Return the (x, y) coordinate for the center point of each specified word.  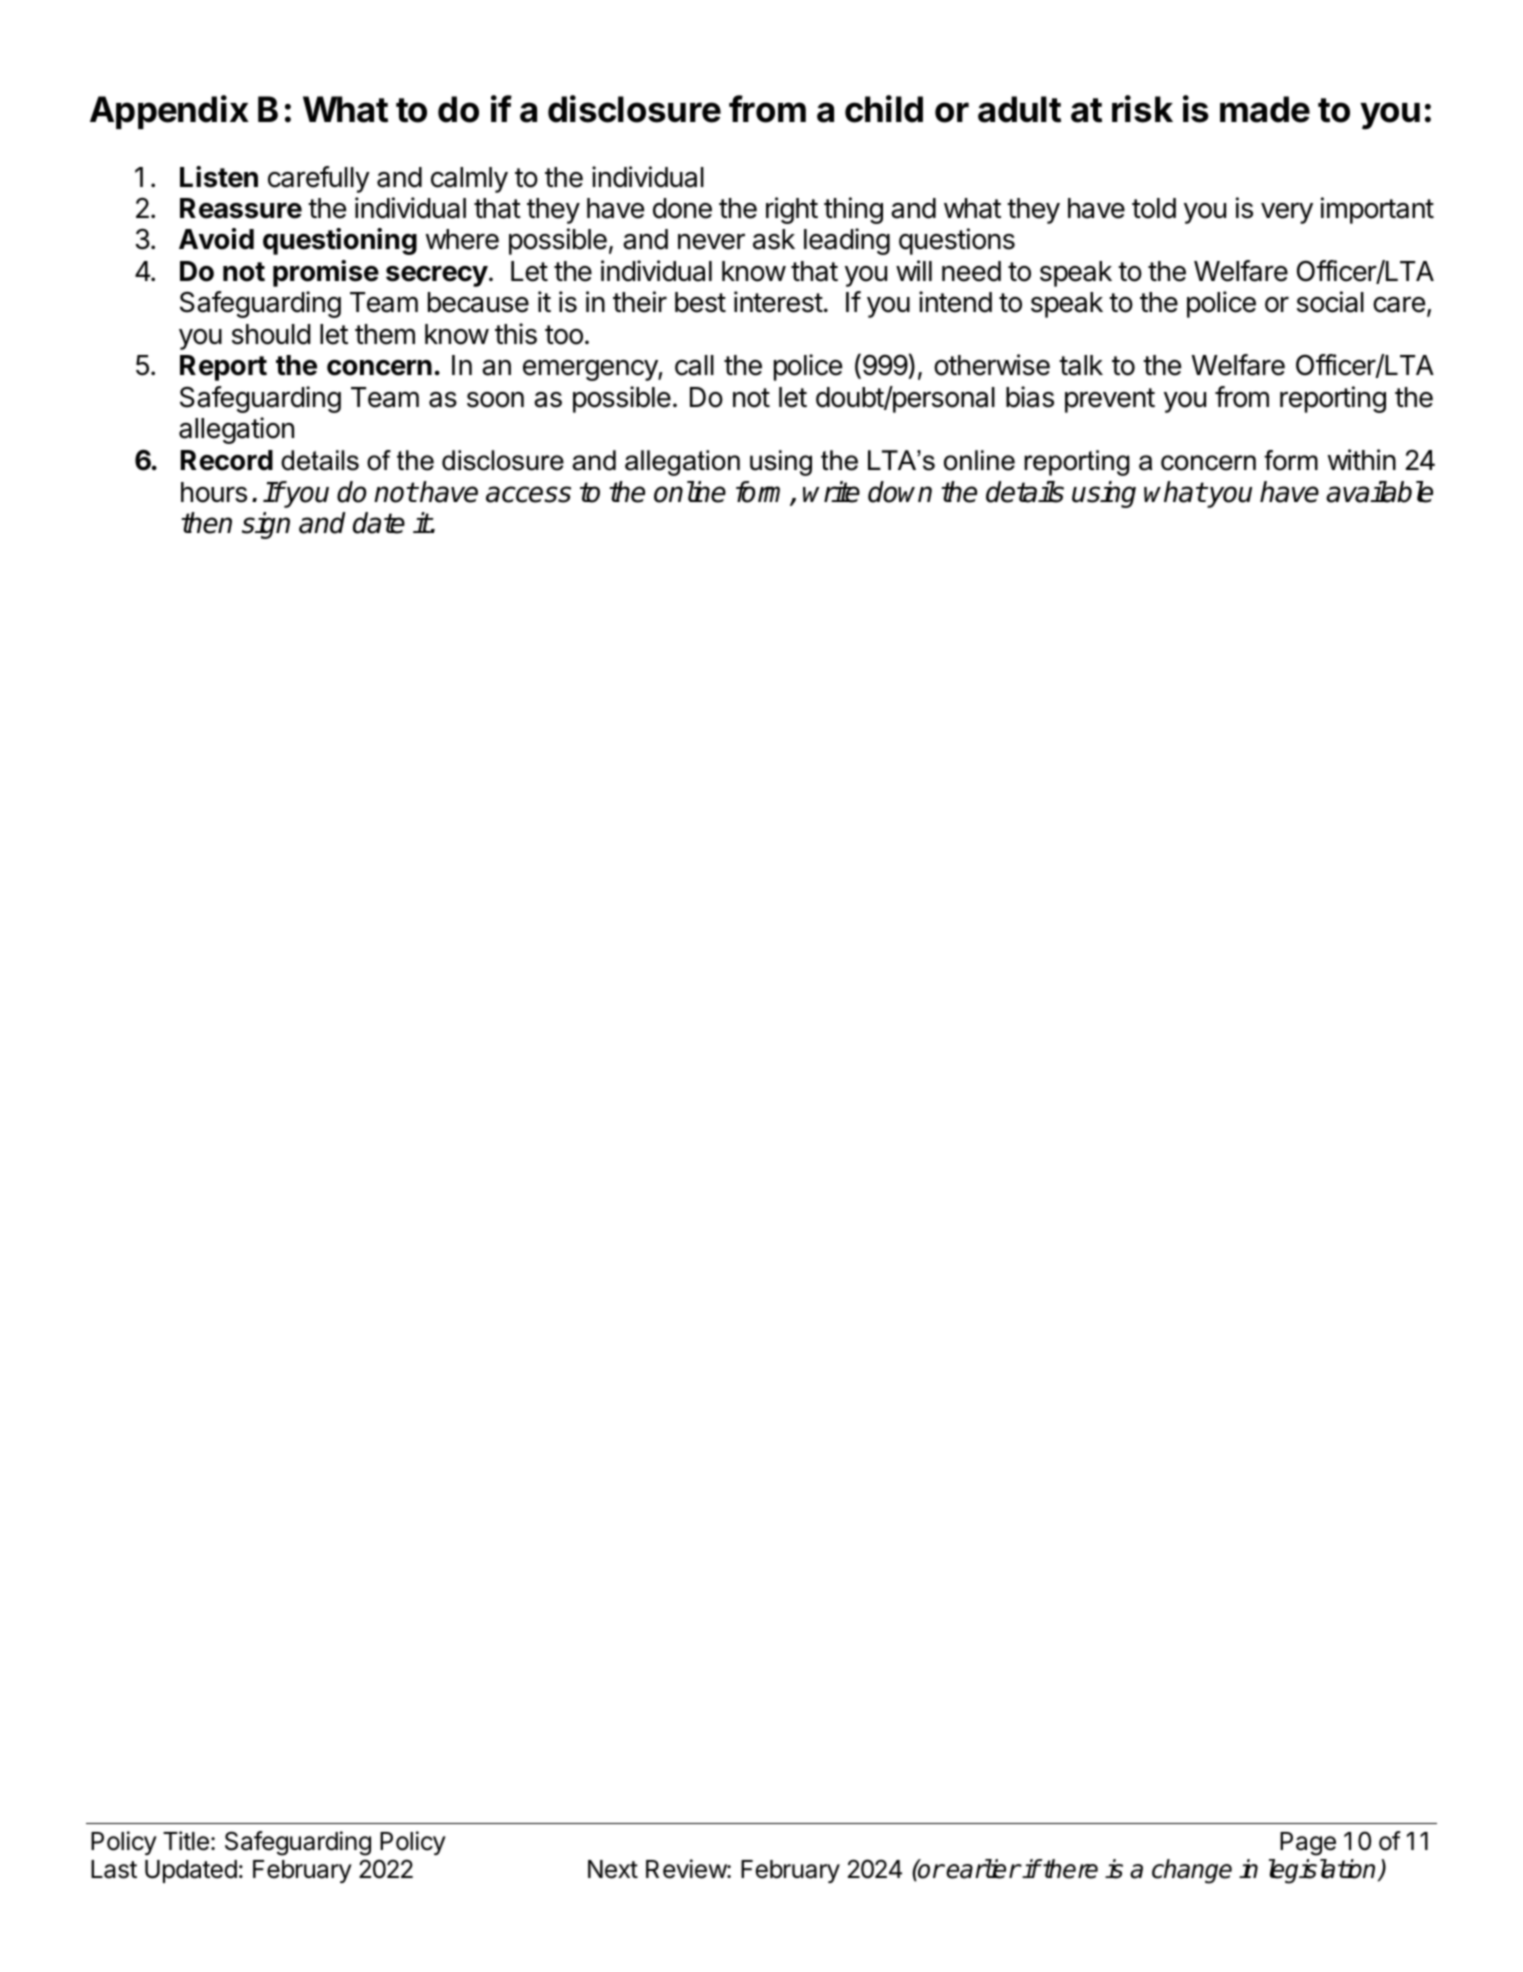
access (528, 494)
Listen (219, 177)
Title (186, 1841)
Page (1308, 1844)
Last (114, 1869)
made (1265, 109)
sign (266, 525)
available (1379, 492)
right (792, 210)
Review (687, 1869)
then (206, 523)
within (1362, 459)
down (900, 492)
